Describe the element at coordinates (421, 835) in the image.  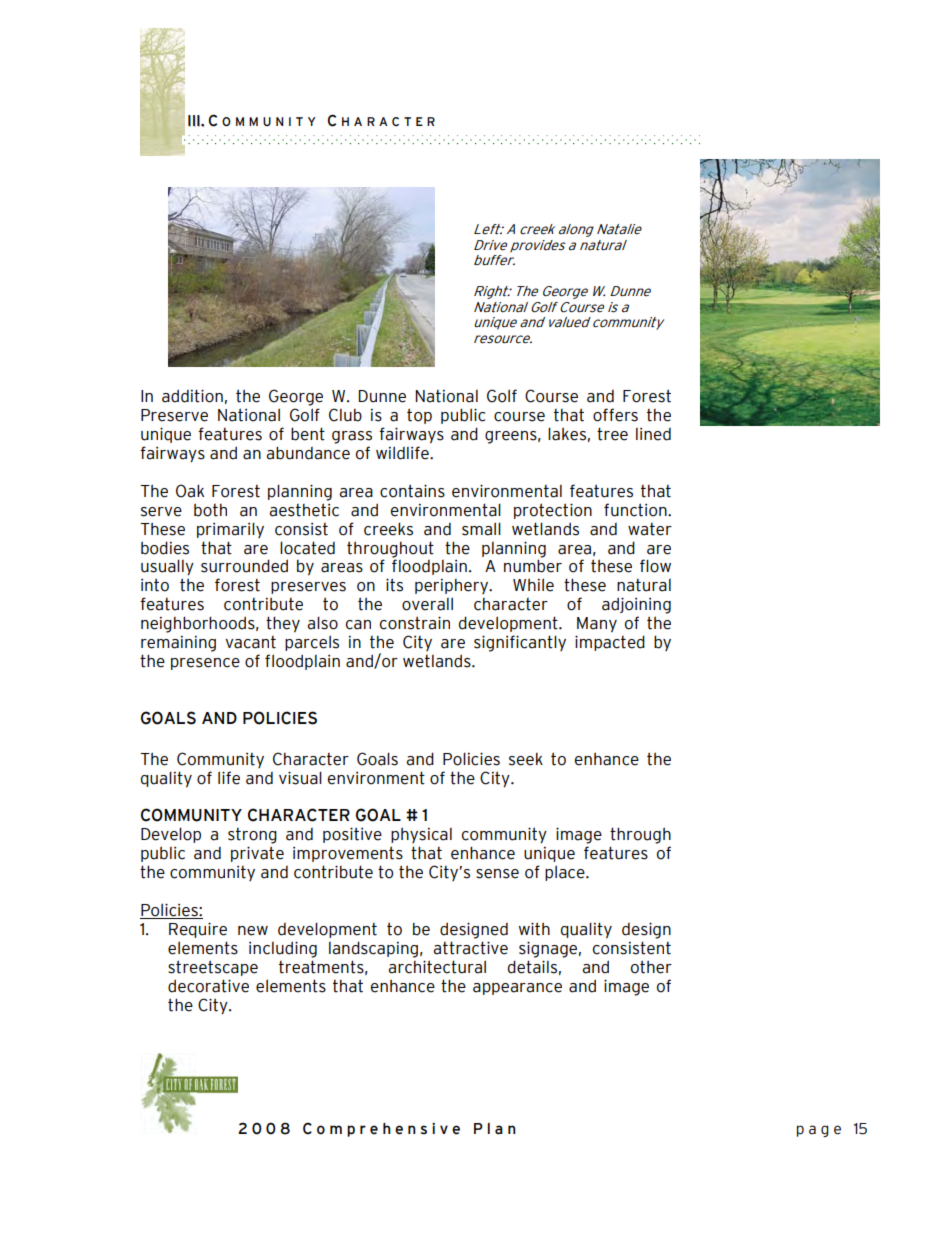
I see `physical` at that location.
